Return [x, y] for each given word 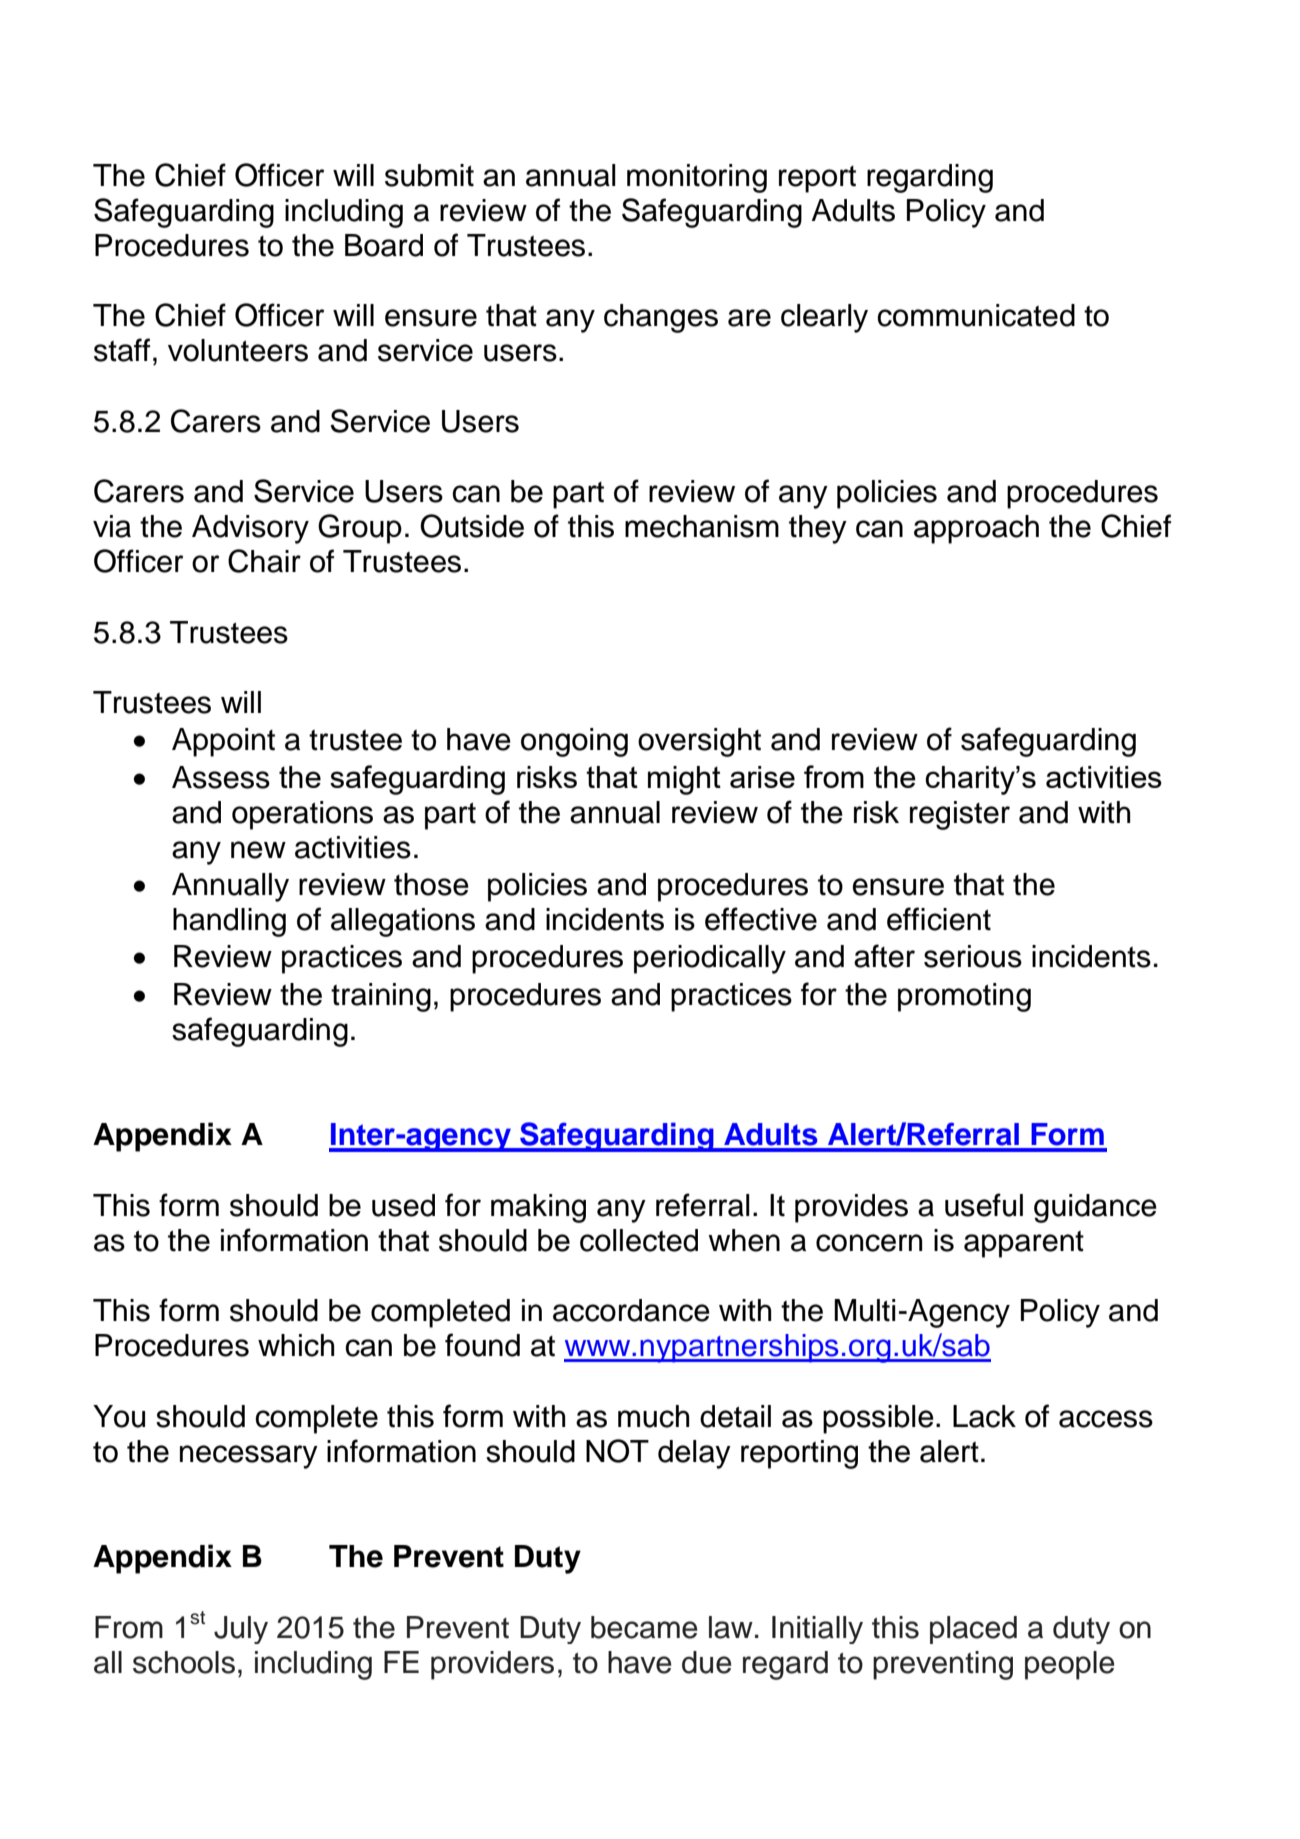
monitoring [697, 178]
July [241, 1630]
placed [973, 1630]
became [644, 1627]
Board [384, 245]
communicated [976, 315]
